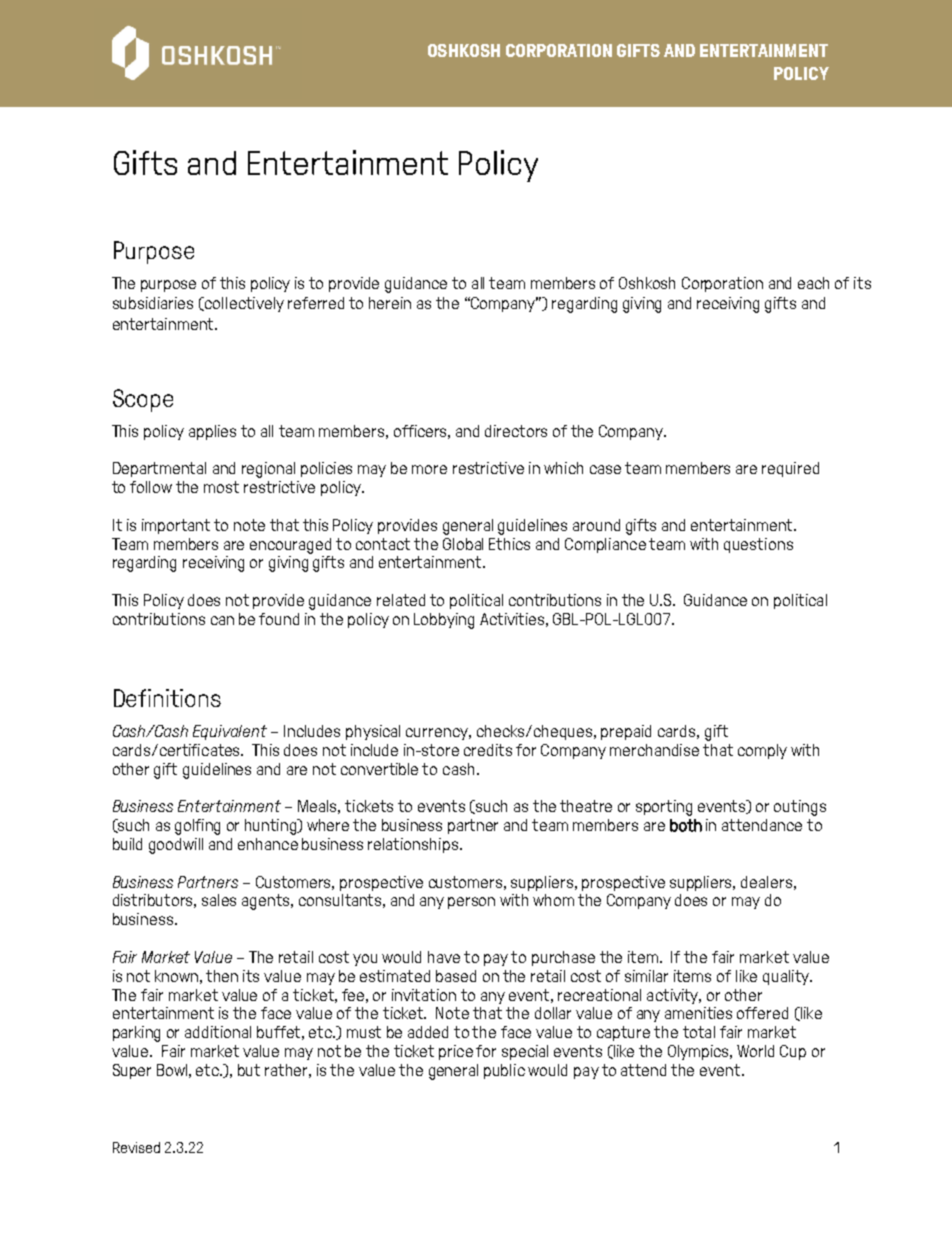 This screenshot has width=952, height=1233. Describe the element at coordinates (488, 750) in the screenshot. I see `credits` at that location.
